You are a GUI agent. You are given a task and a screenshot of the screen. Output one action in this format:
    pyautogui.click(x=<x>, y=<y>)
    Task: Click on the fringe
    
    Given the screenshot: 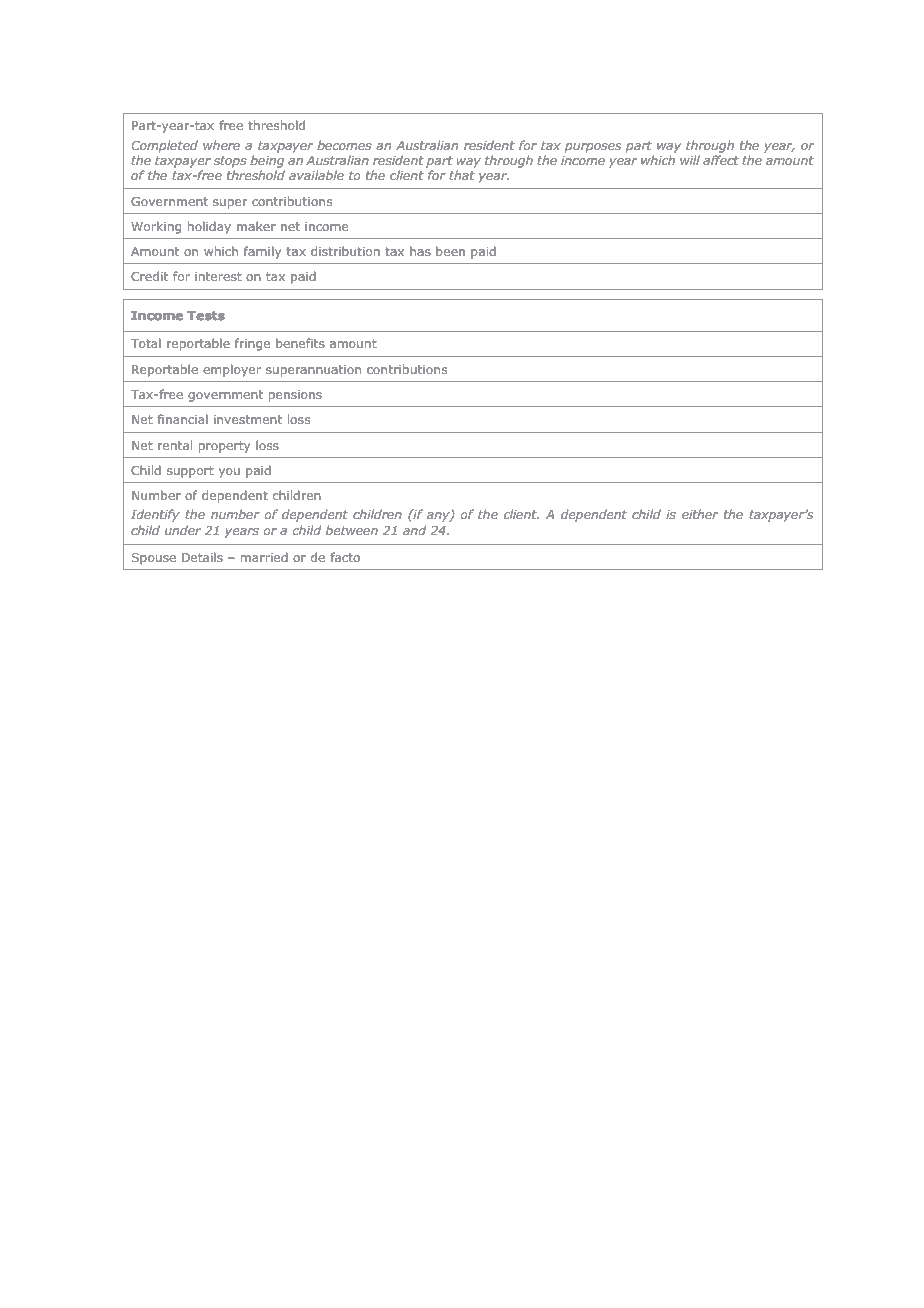 What is the action you would take?
    pyautogui.click(x=252, y=344)
